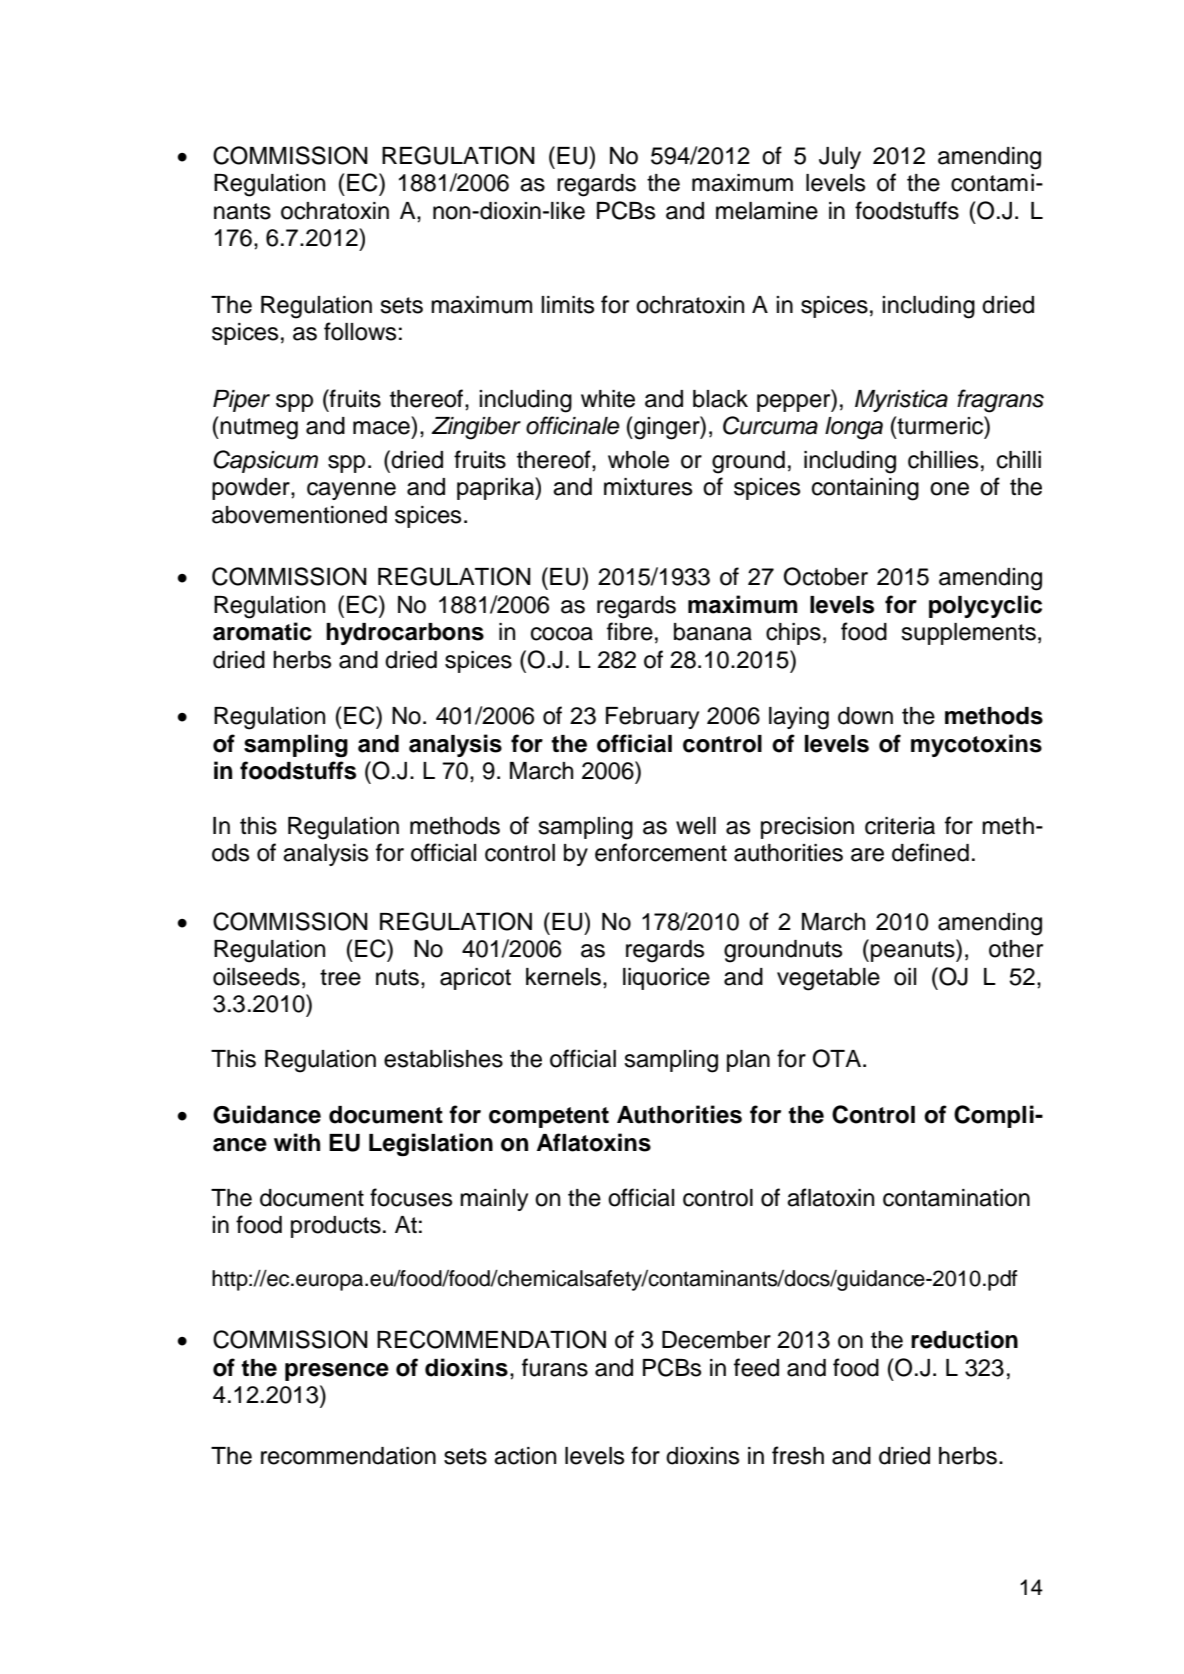 The height and width of the screenshot is (1674, 1184). I want to click on OTA, so click(837, 1058).
